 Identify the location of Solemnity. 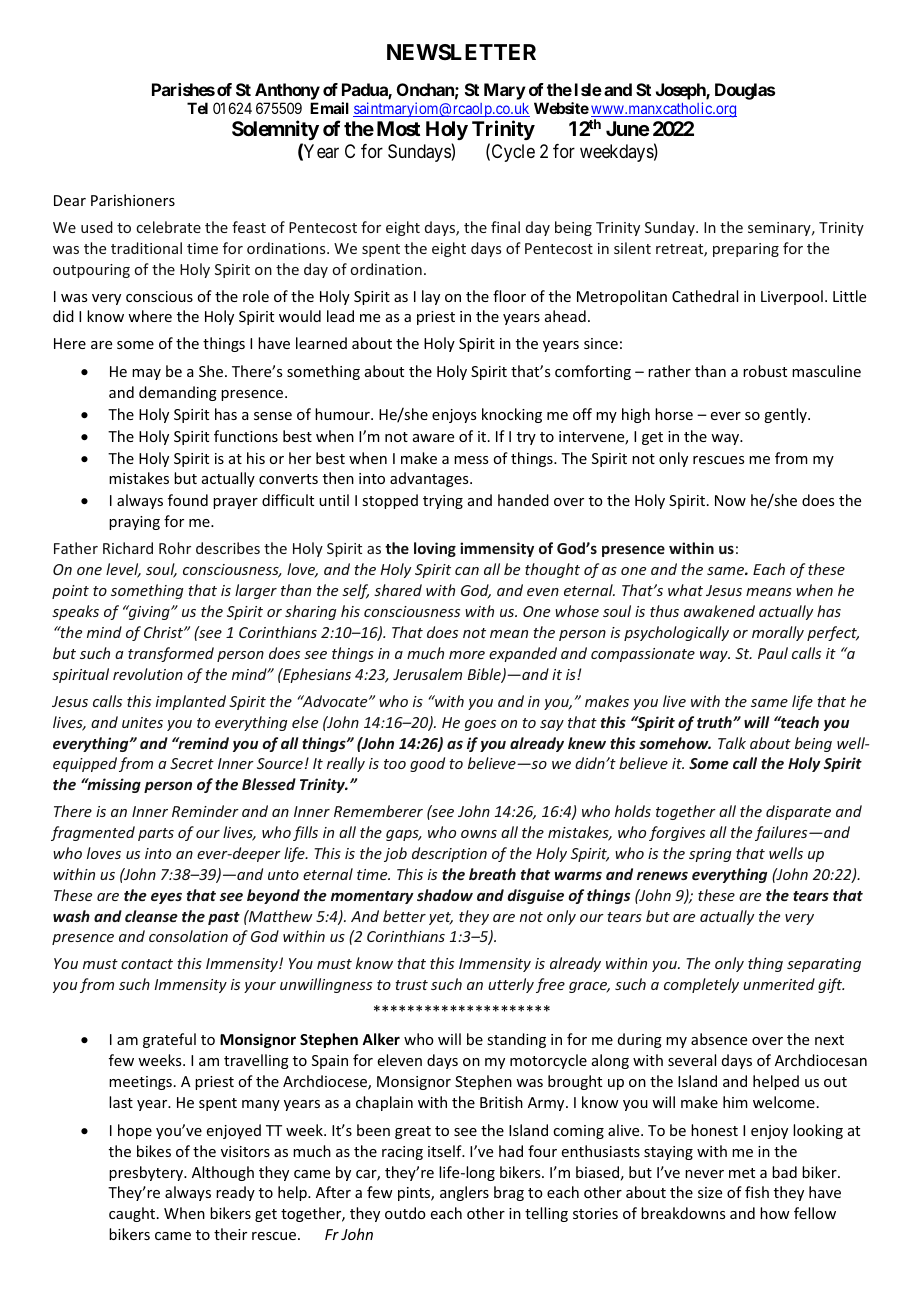
(275, 130).
